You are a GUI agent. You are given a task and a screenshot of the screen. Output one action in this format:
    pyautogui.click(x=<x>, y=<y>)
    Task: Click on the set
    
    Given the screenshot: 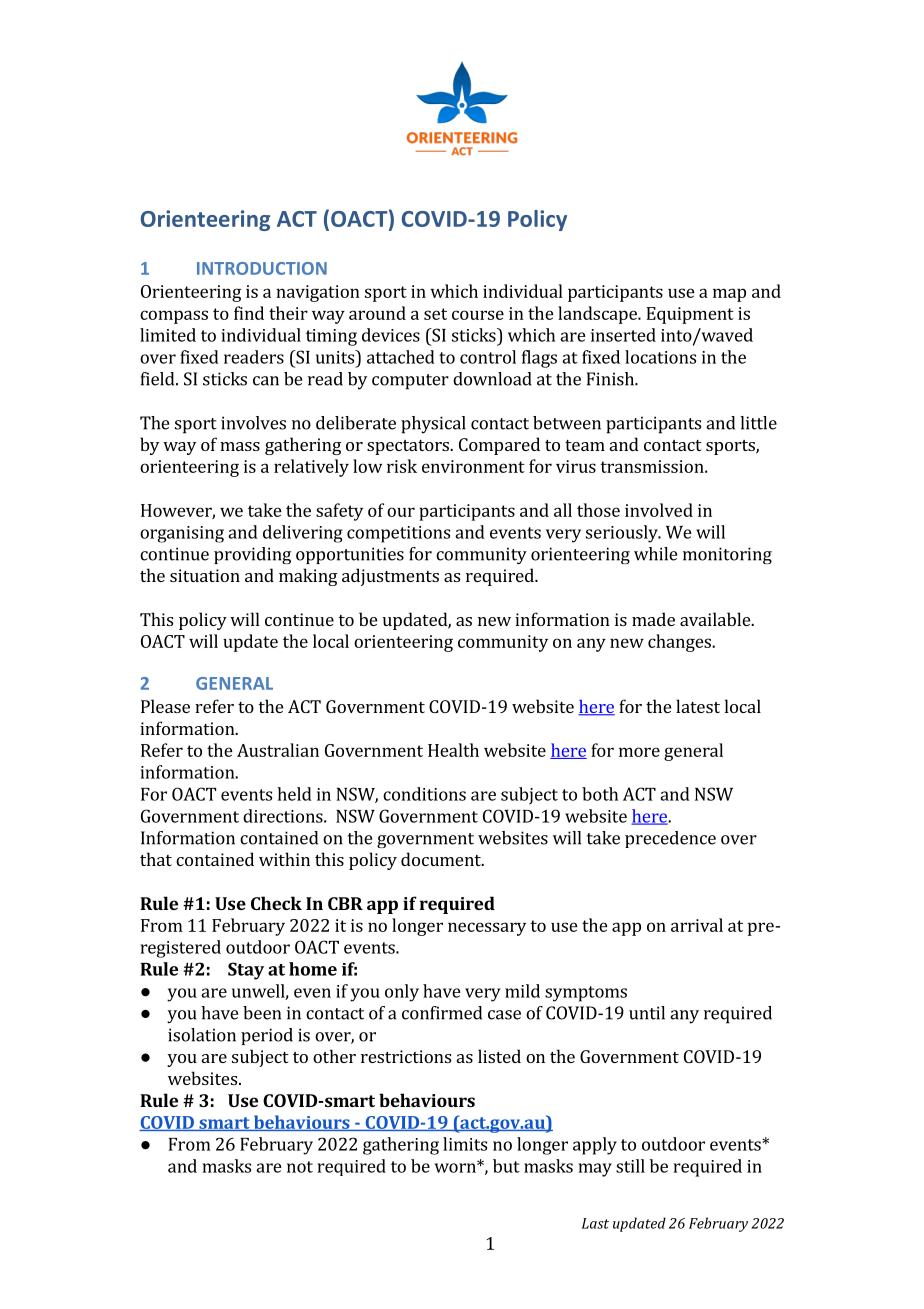 What is the action you would take?
    pyautogui.click(x=435, y=314)
